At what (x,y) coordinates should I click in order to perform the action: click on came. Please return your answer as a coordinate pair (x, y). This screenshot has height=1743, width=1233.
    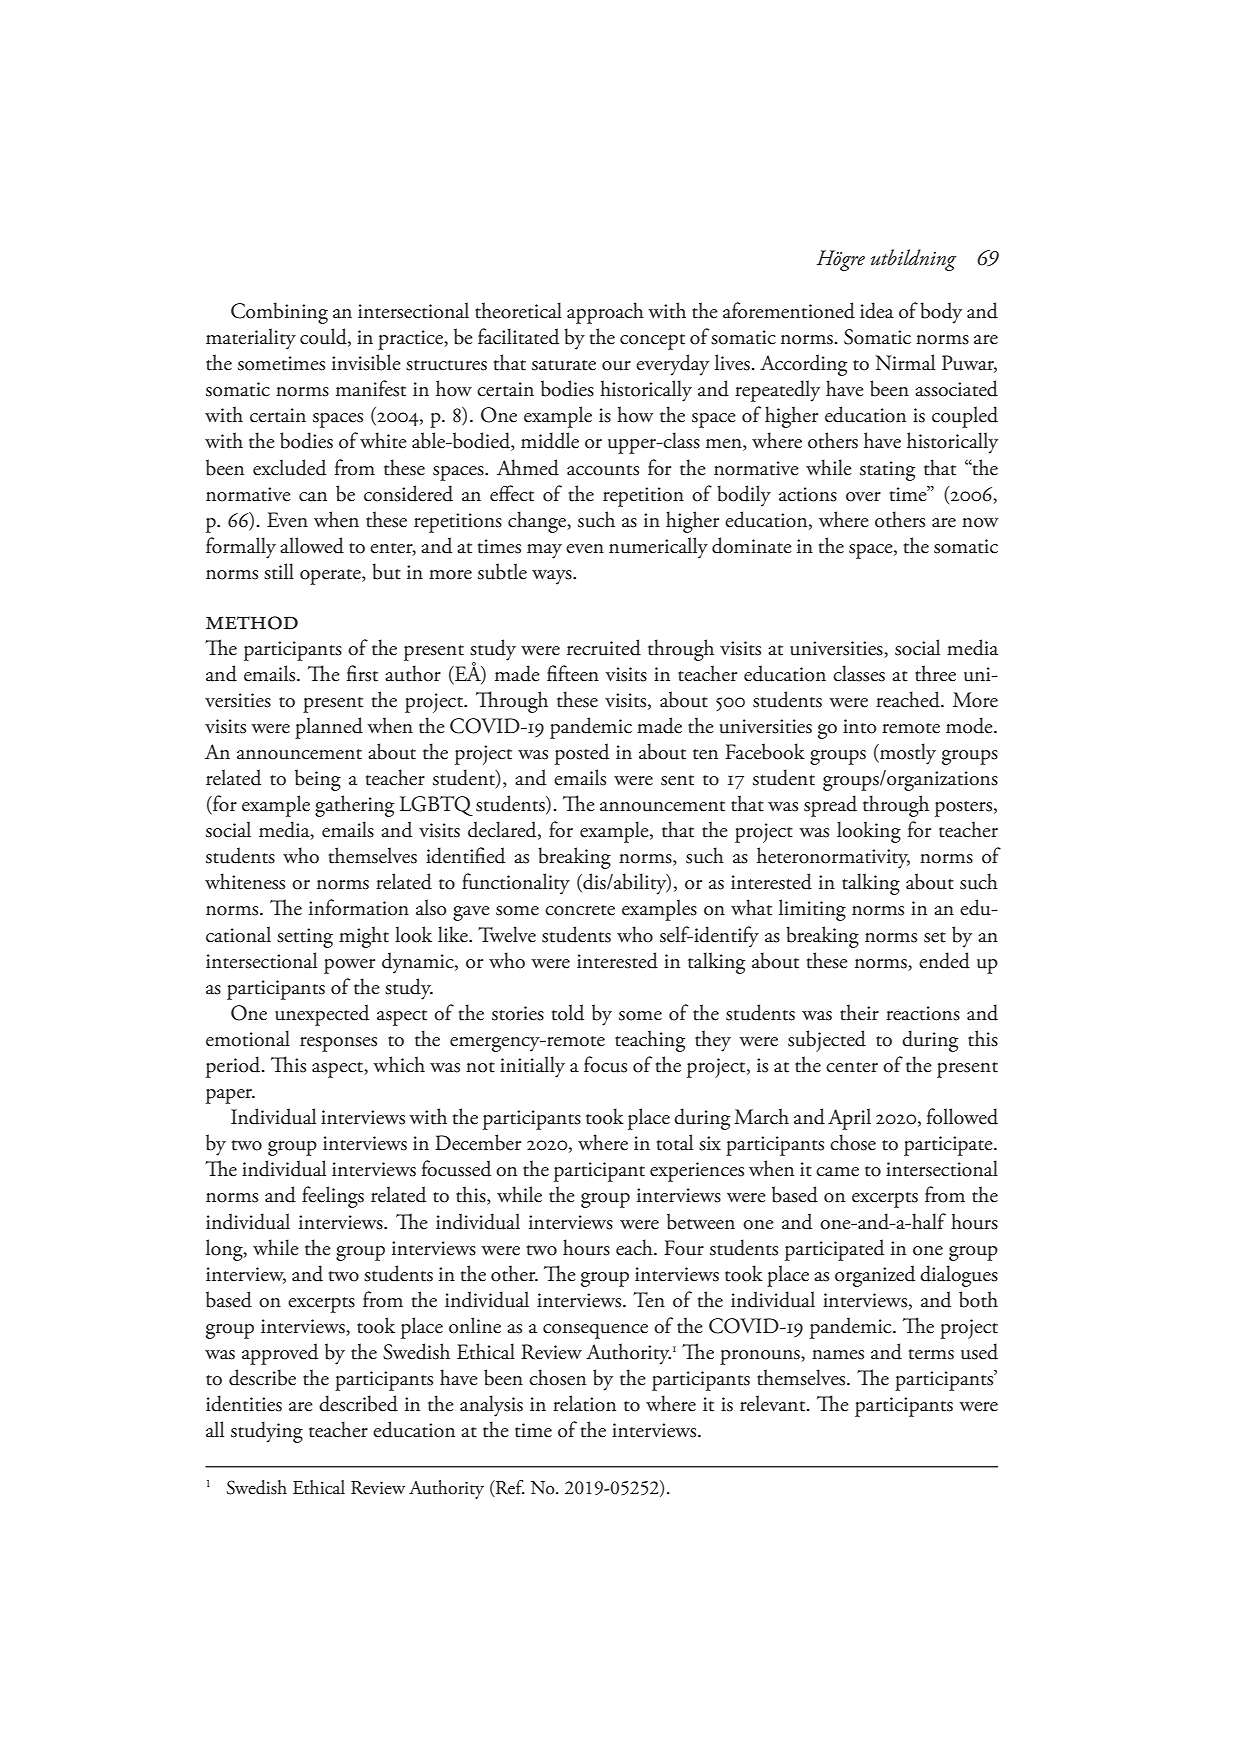
    Looking at the image, I should click on (837, 1172).
